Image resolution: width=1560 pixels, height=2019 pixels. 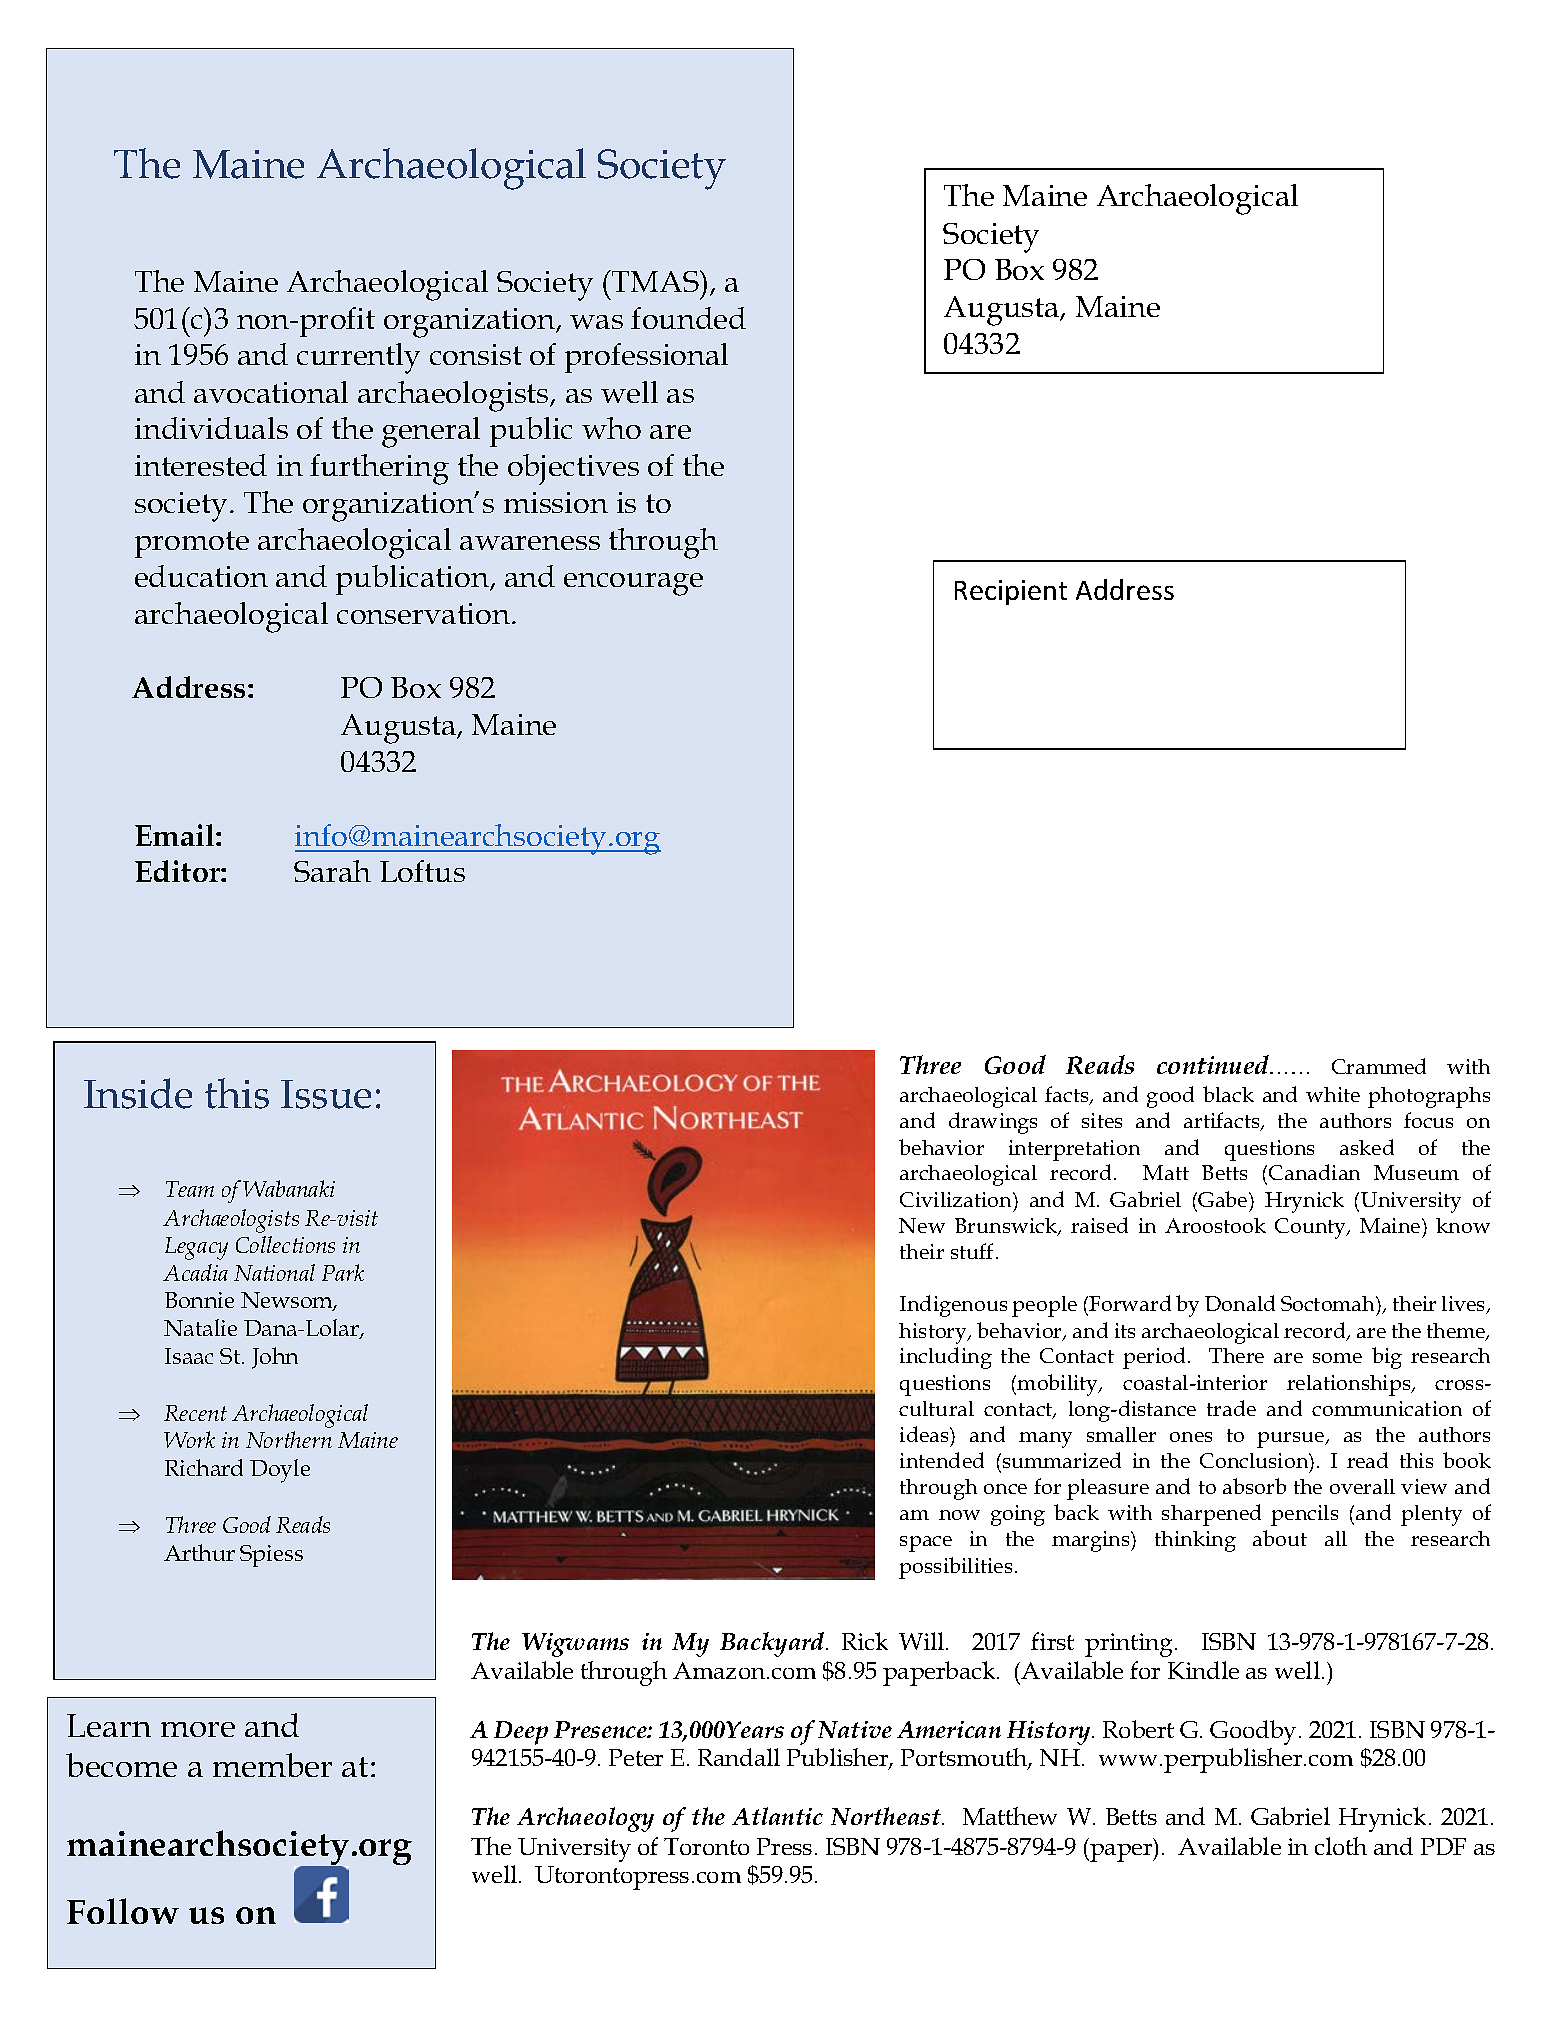 What do you see at coordinates (1304, 1515) in the image?
I see `pencils` at bounding box center [1304, 1515].
